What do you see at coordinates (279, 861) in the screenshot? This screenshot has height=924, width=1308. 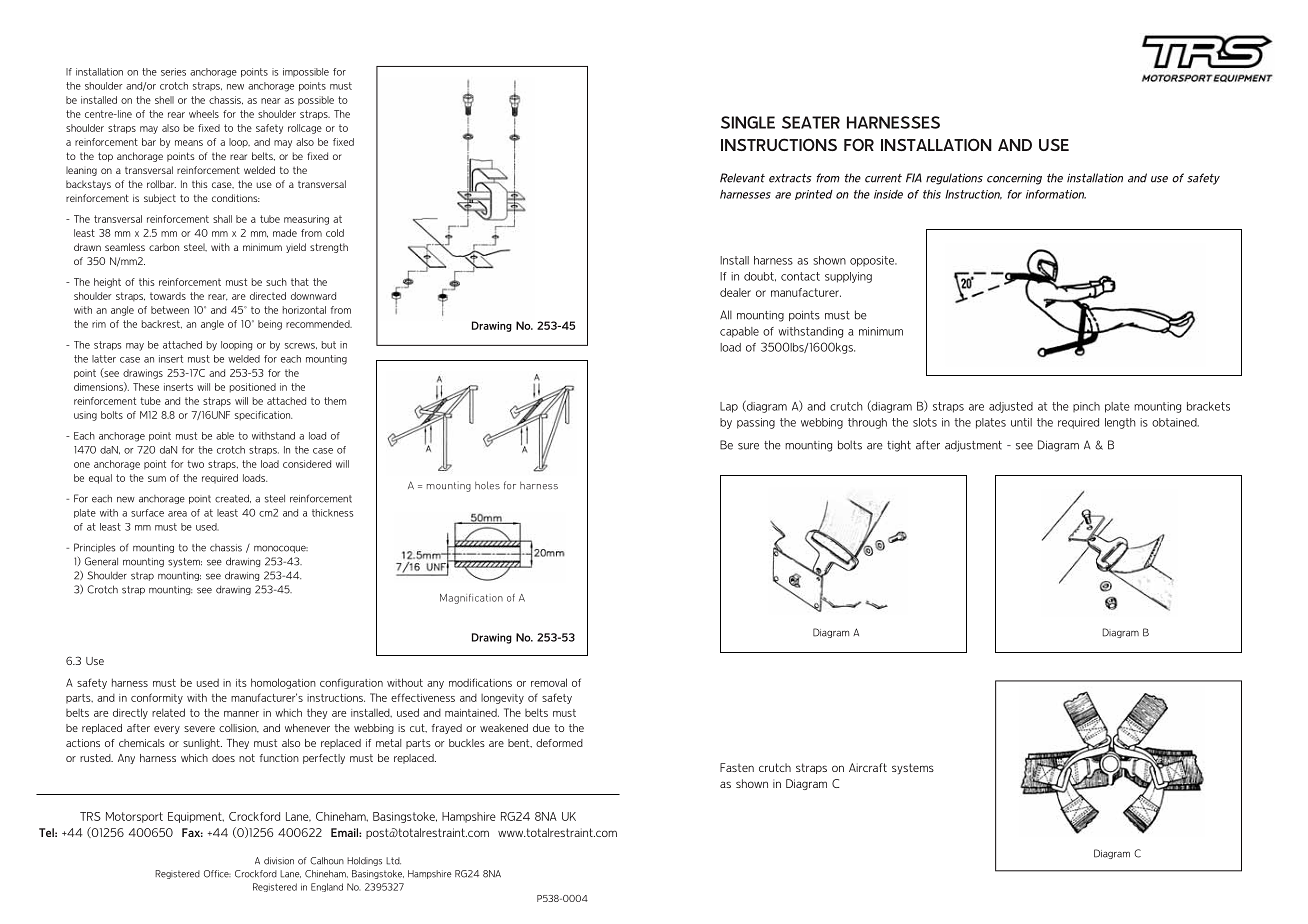 I see `division` at bounding box center [279, 861].
